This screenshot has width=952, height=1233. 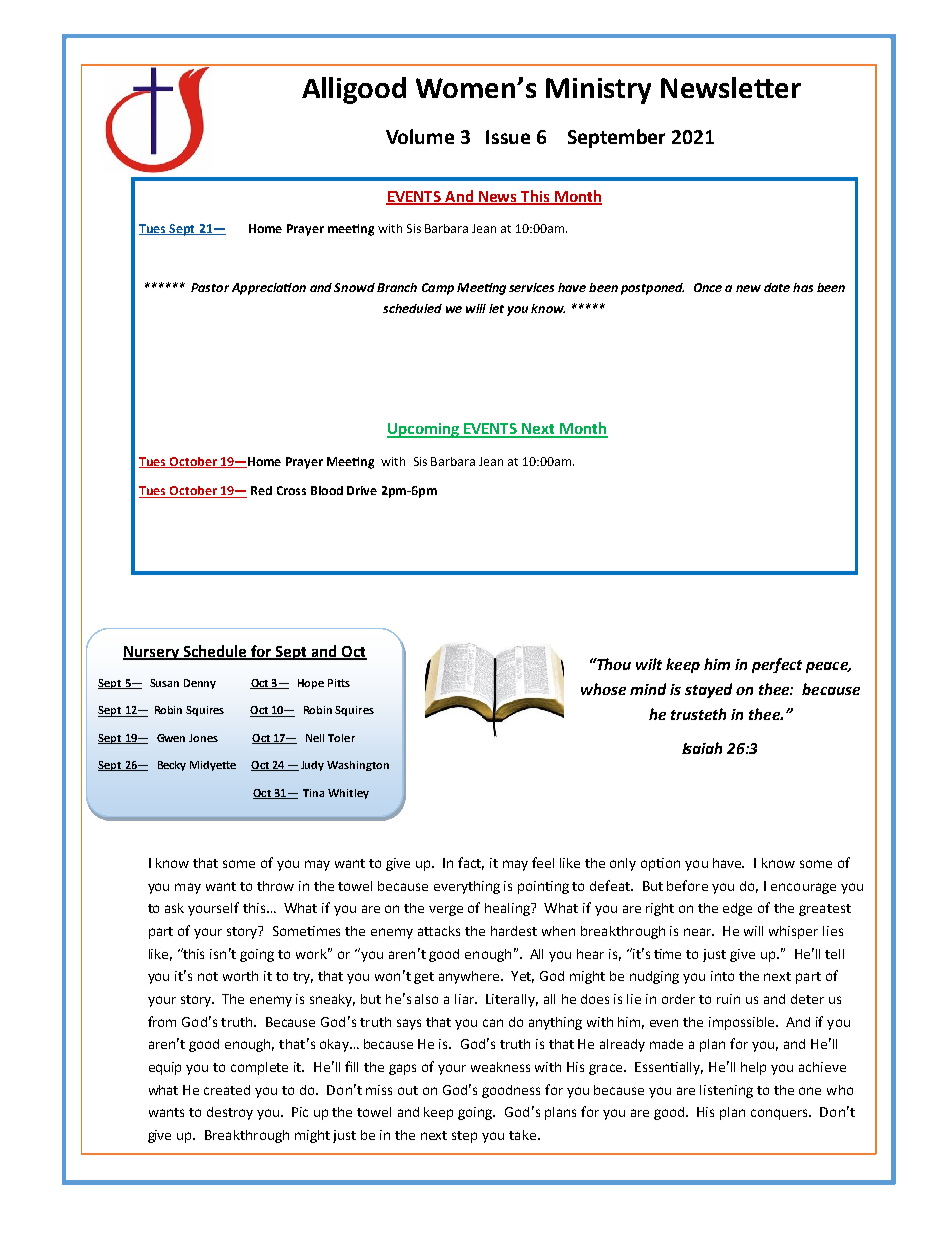 What do you see at coordinates (420, 136) in the screenshot?
I see `Volume` at bounding box center [420, 136].
